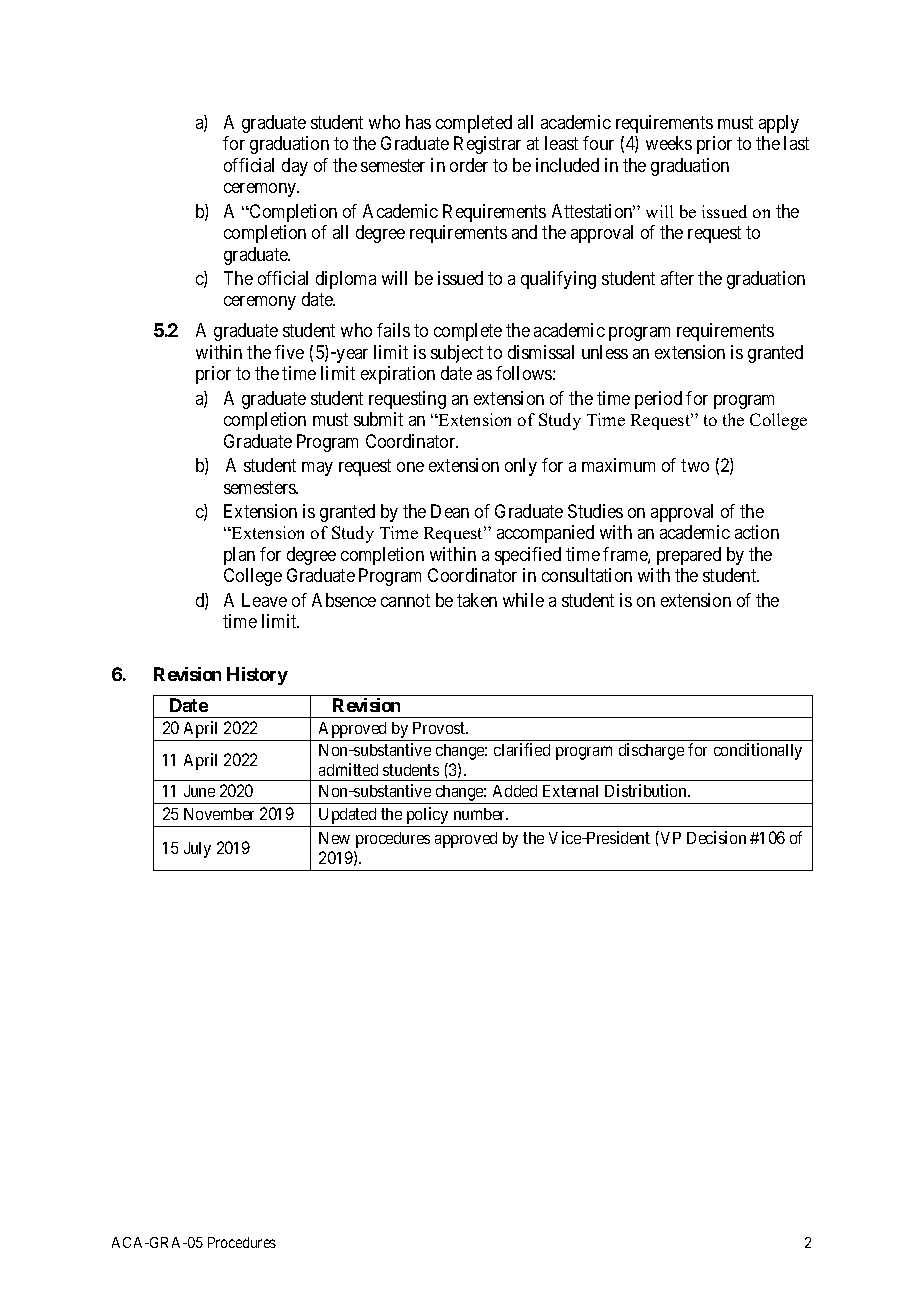 The width and height of the screenshot is (924, 1308). I want to click on subject, so click(457, 354).
